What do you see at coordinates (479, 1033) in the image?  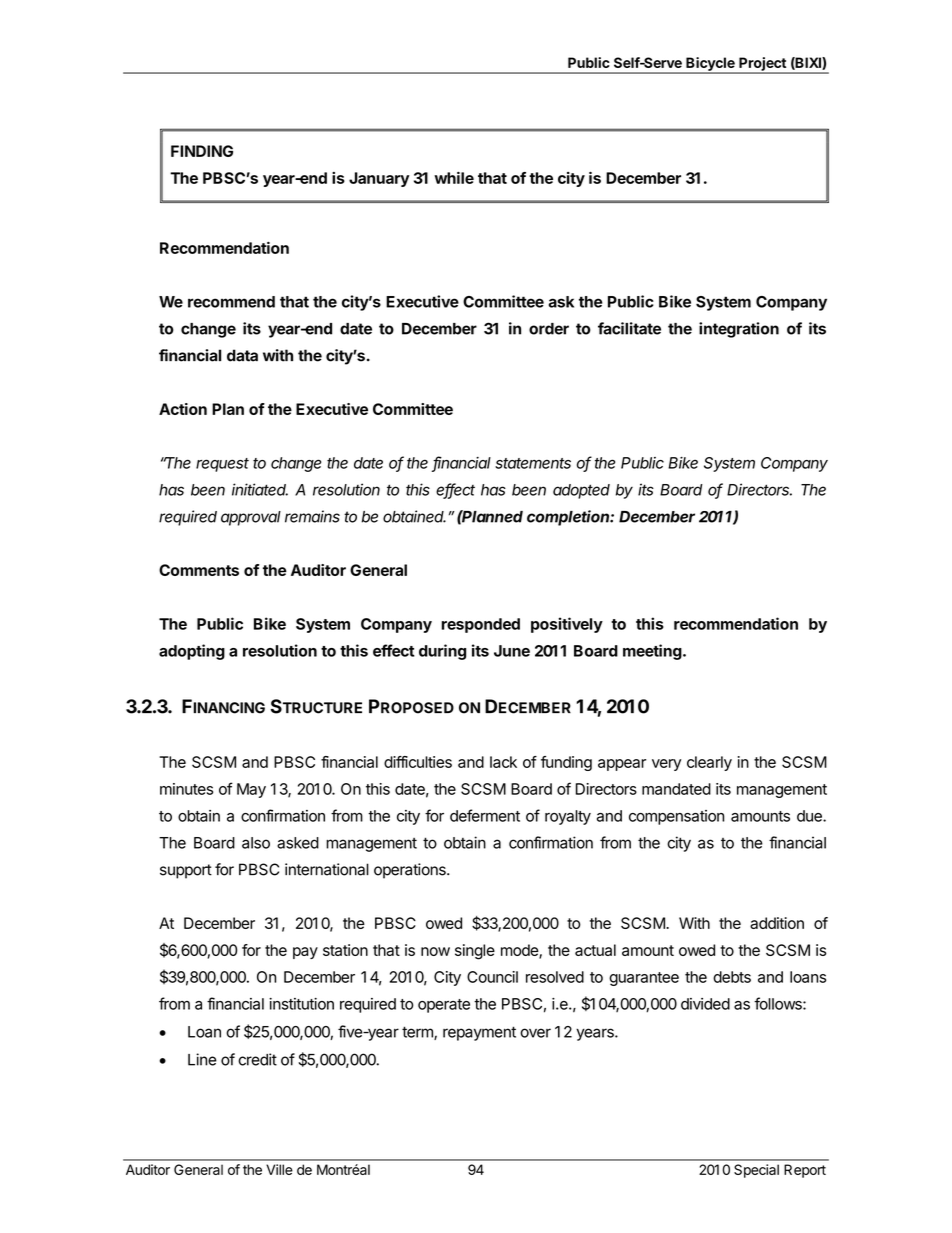 I see `repayment` at bounding box center [479, 1033].
